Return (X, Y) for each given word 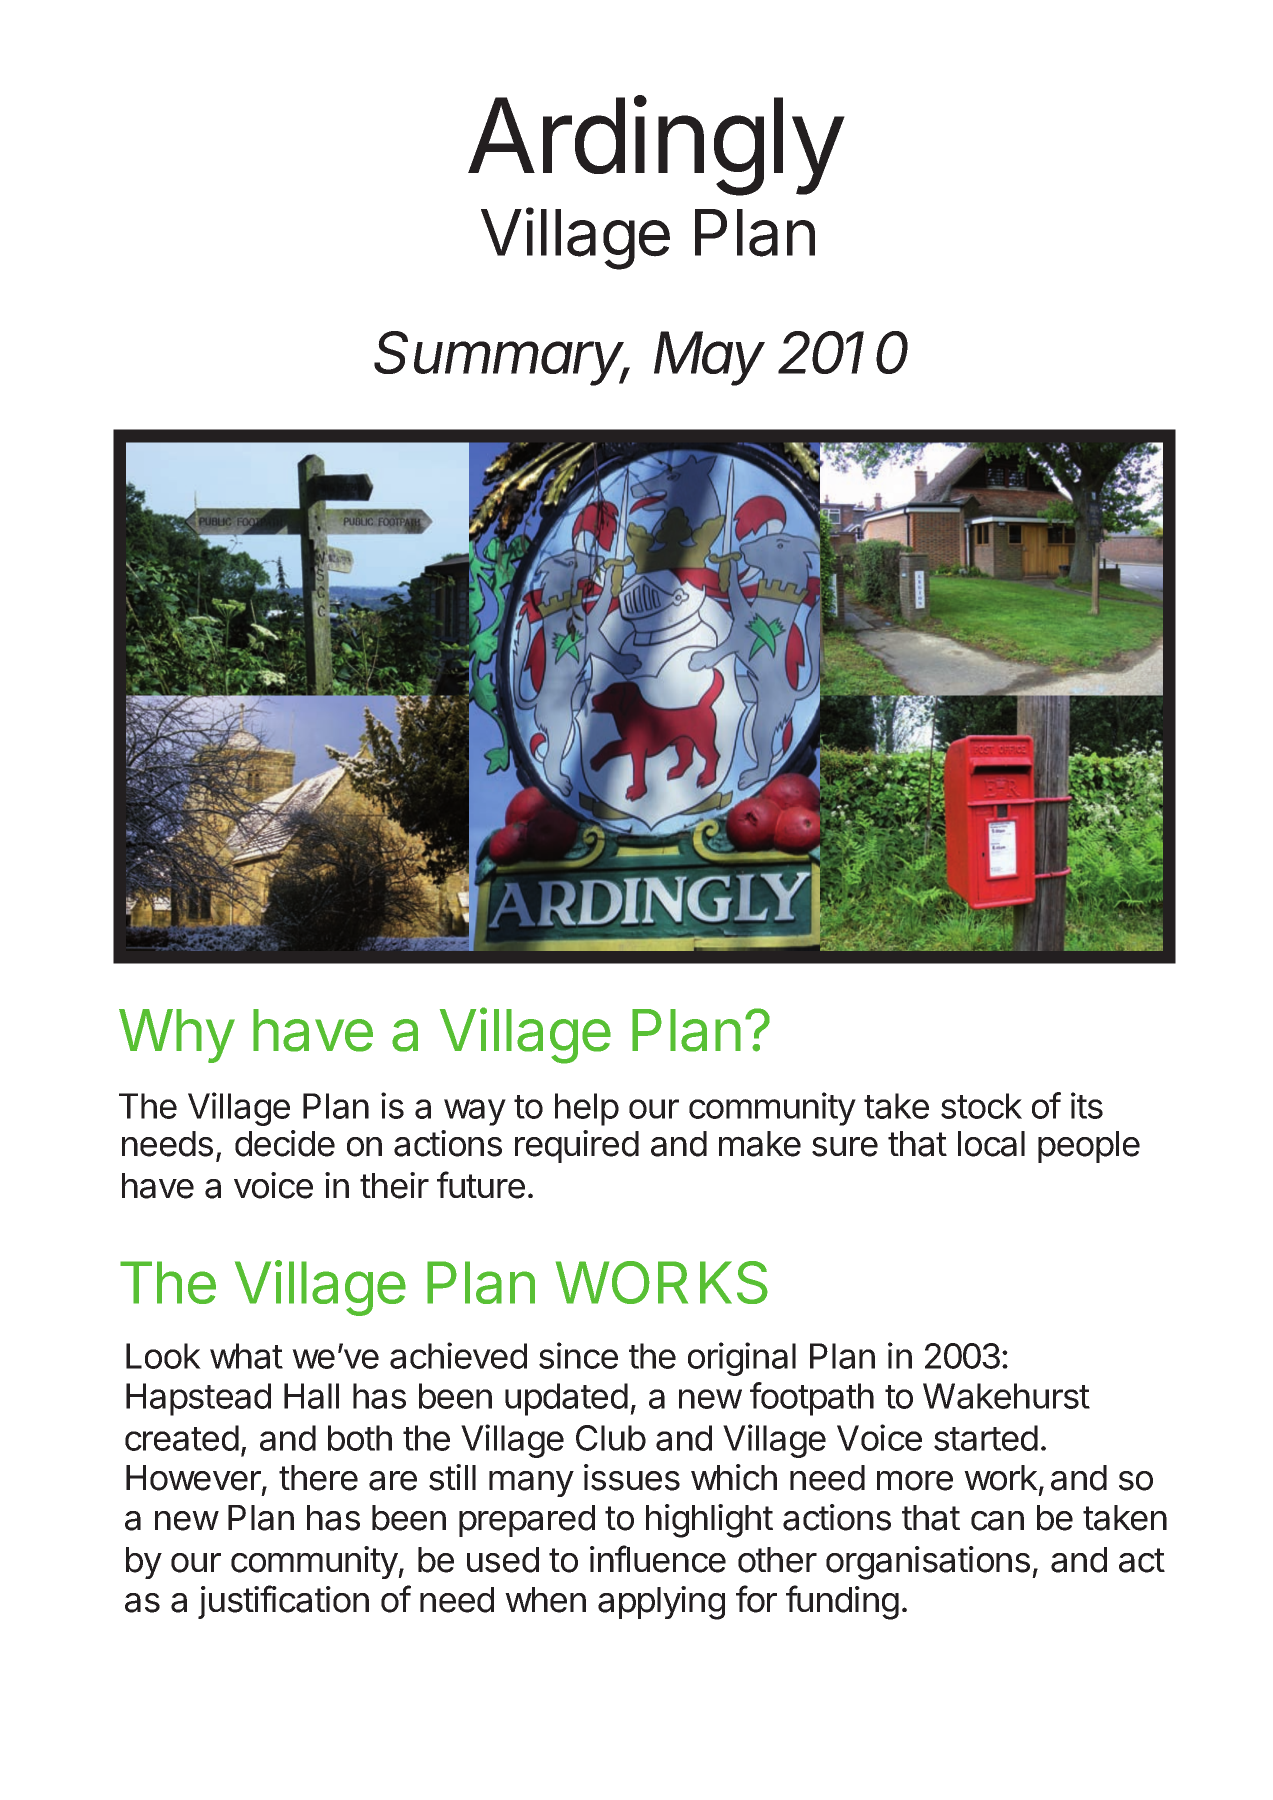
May (709, 358)
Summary (501, 358)
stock (981, 1106)
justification (283, 1602)
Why (177, 1036)
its (1087, 1105)
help (587, 1109)
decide (285, 1143)
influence (658, 1559)
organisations (928, 1563)
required (577, 1146)
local (991, 1144)
